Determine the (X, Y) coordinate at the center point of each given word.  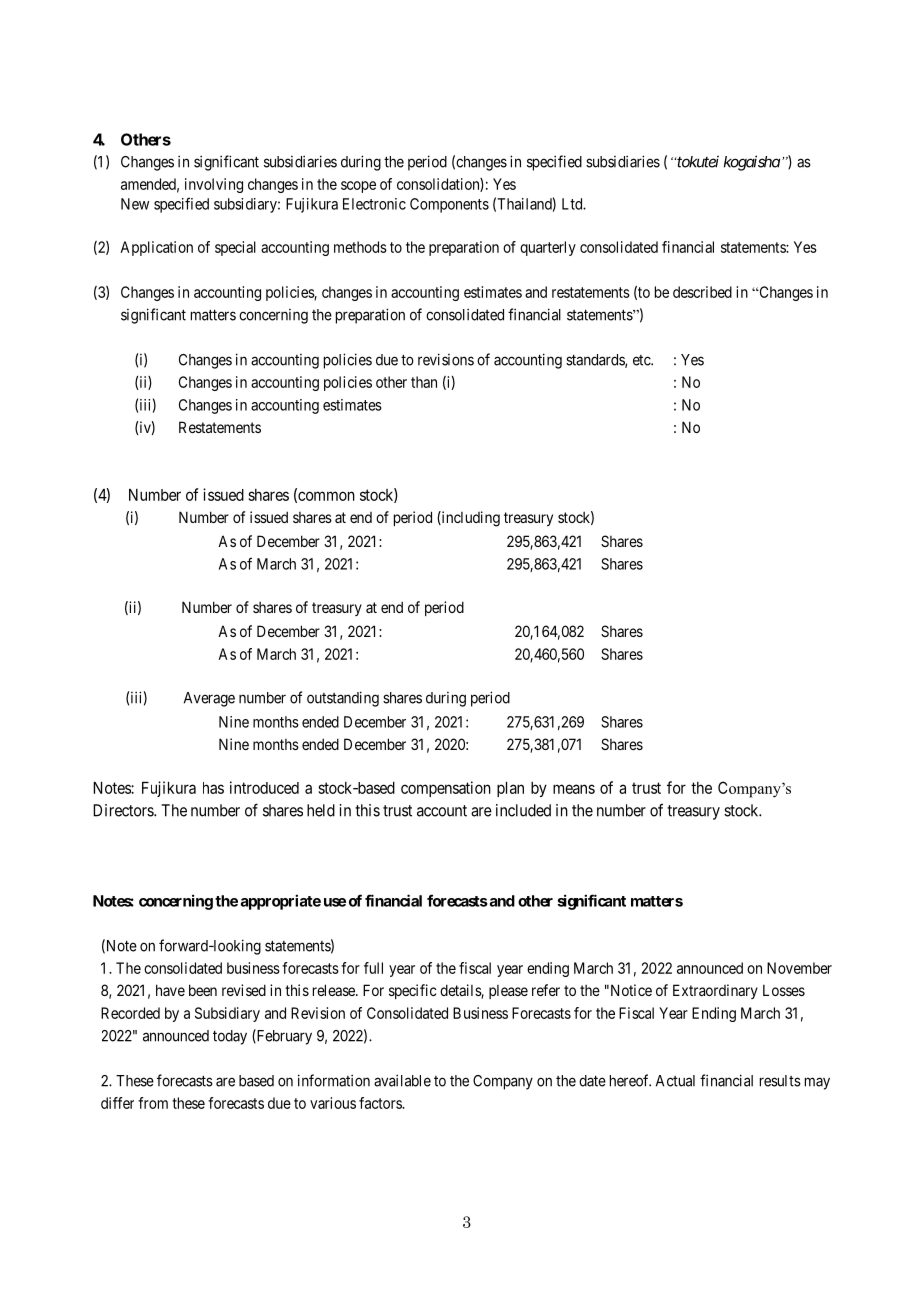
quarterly (548, 248)
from (153, 1103)
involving (214, 185)
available (402, 1080)
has (213, 788)
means (574, 789)
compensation (446, 789)
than (424, 382)
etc (642, 360)
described (702, 292)
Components (449, 205)
